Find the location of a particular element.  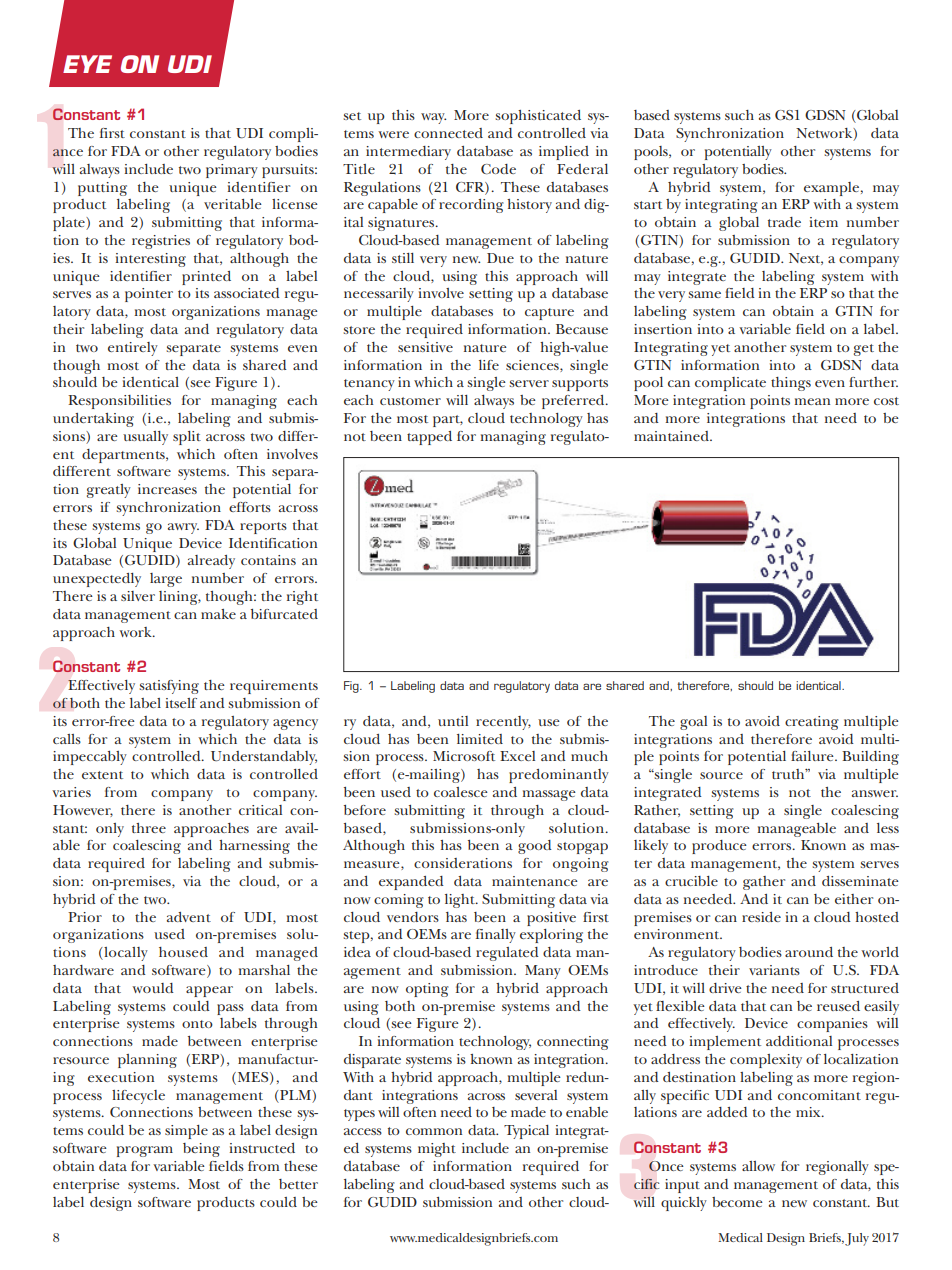

example is located at coordinates (831, 189).
